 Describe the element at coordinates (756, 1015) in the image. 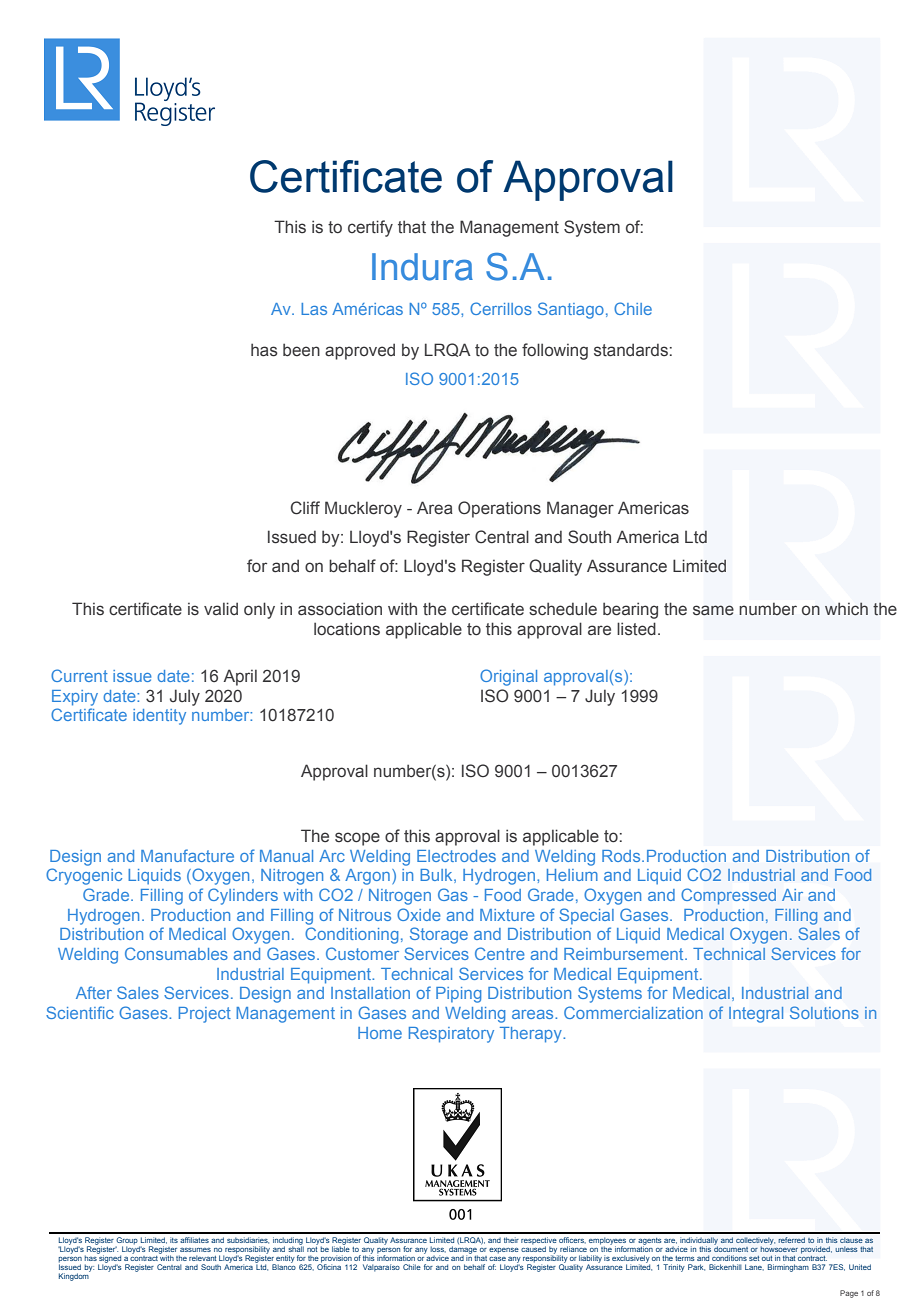

I see `Integral` at that location.
